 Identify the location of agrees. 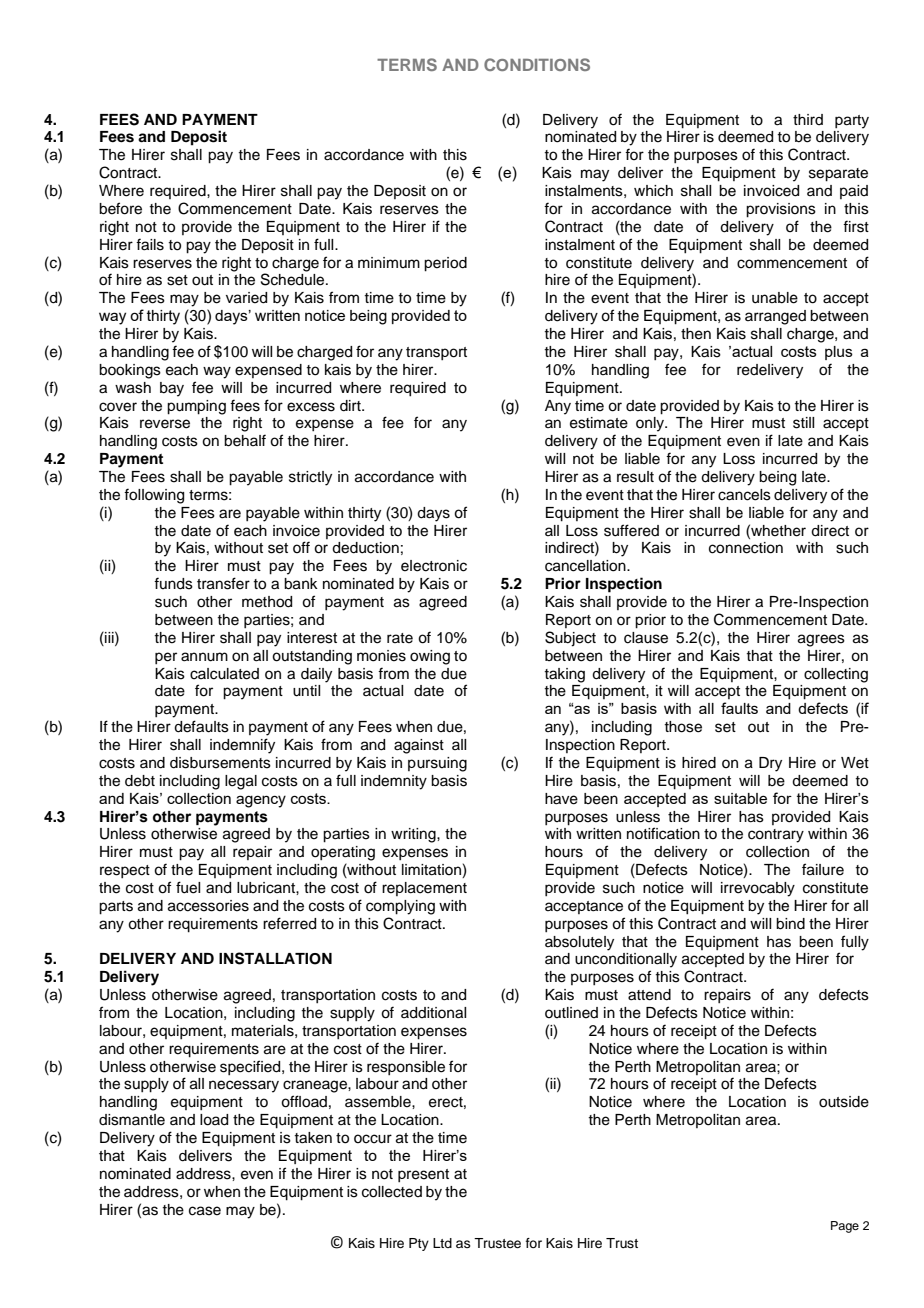
(821, 640).
